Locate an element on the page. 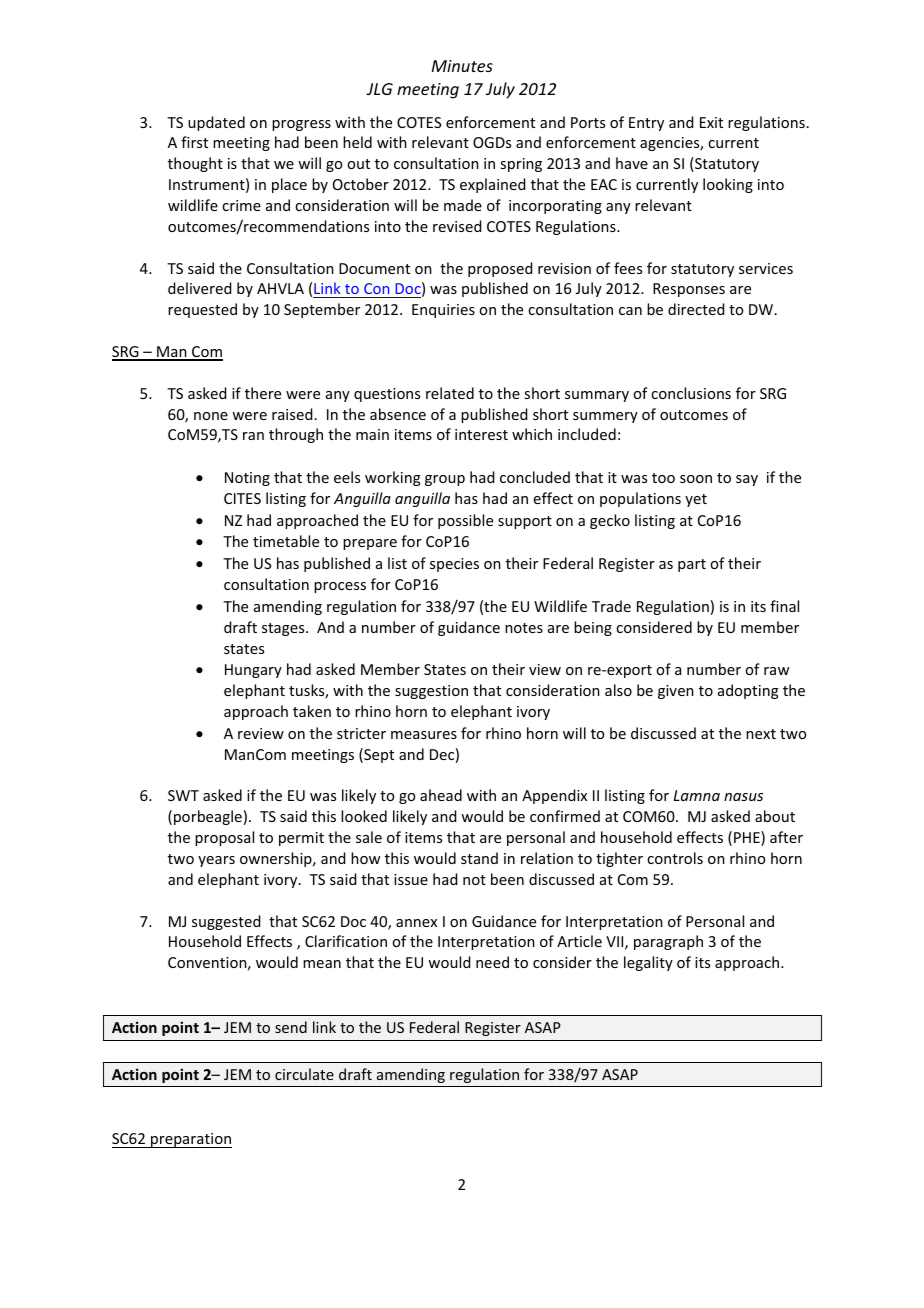 This image has width=924, height=1308. Minutes is located at coordinates (462, 66).
